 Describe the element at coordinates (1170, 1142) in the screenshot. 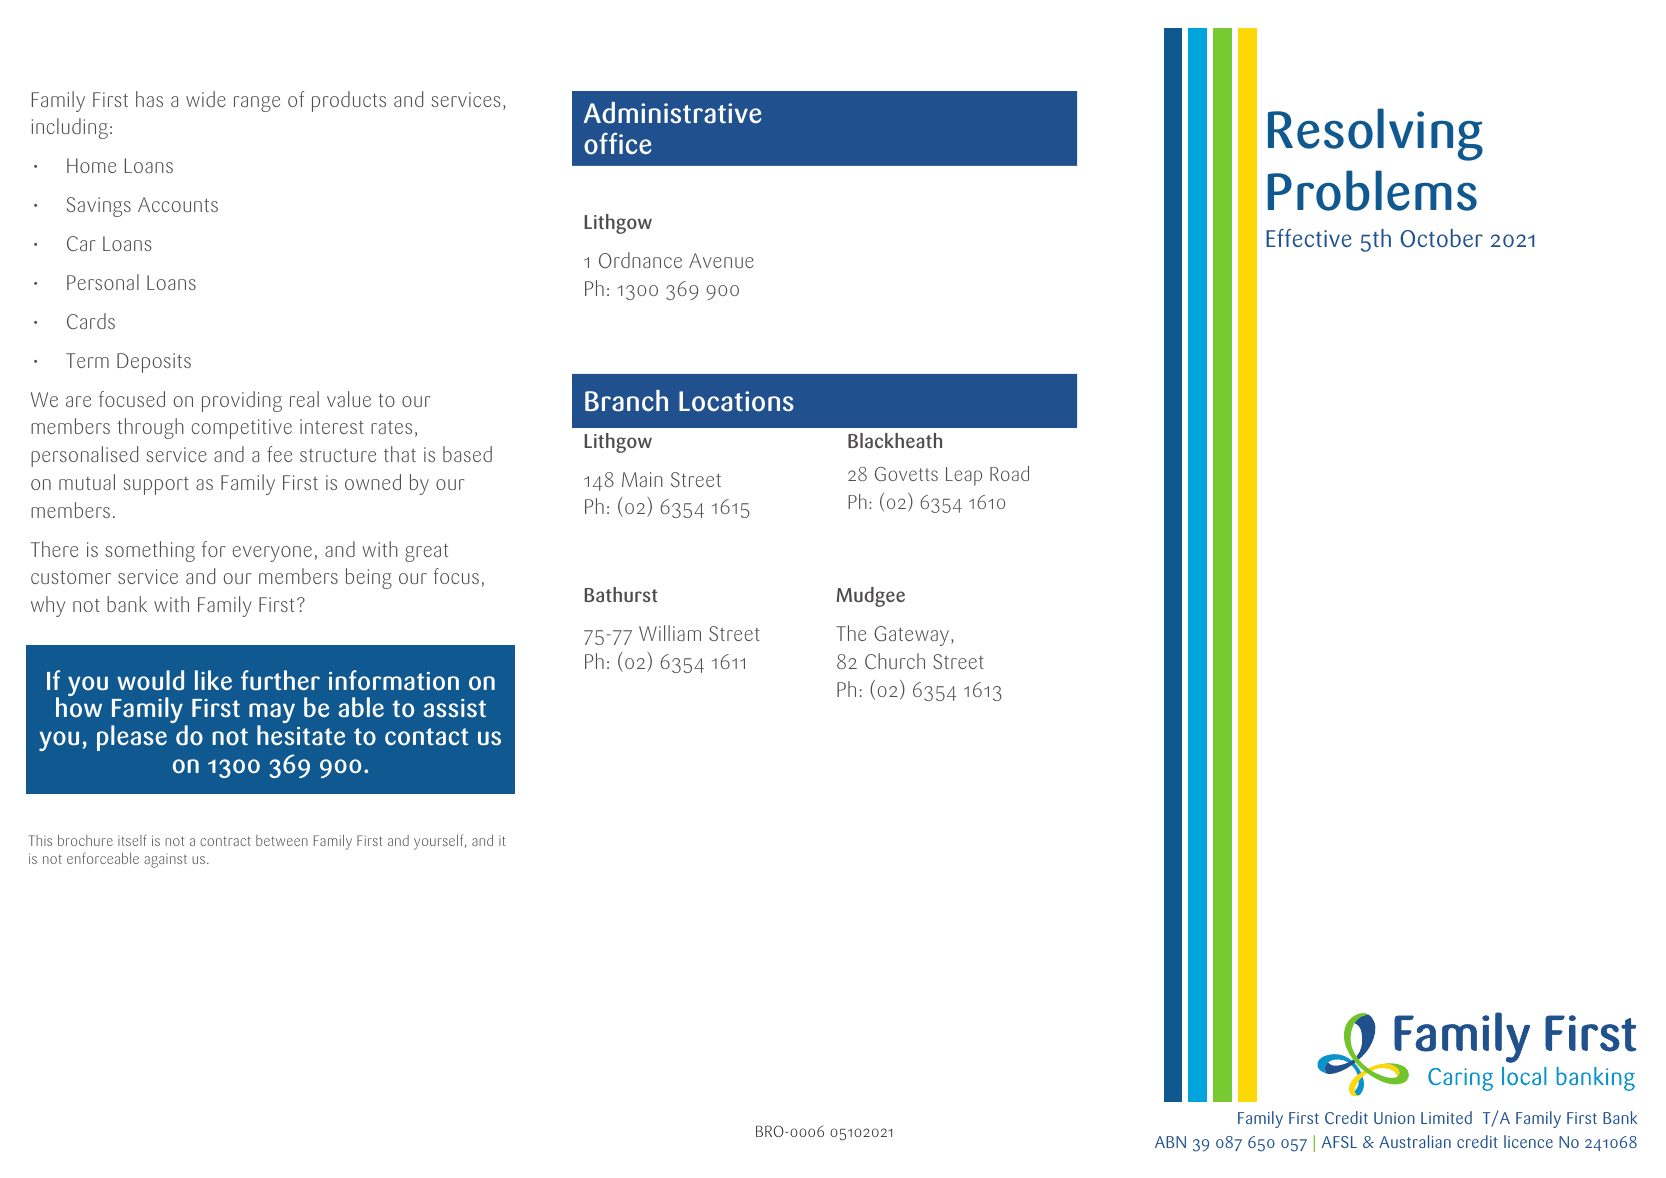

I see `ABN` at that location.
